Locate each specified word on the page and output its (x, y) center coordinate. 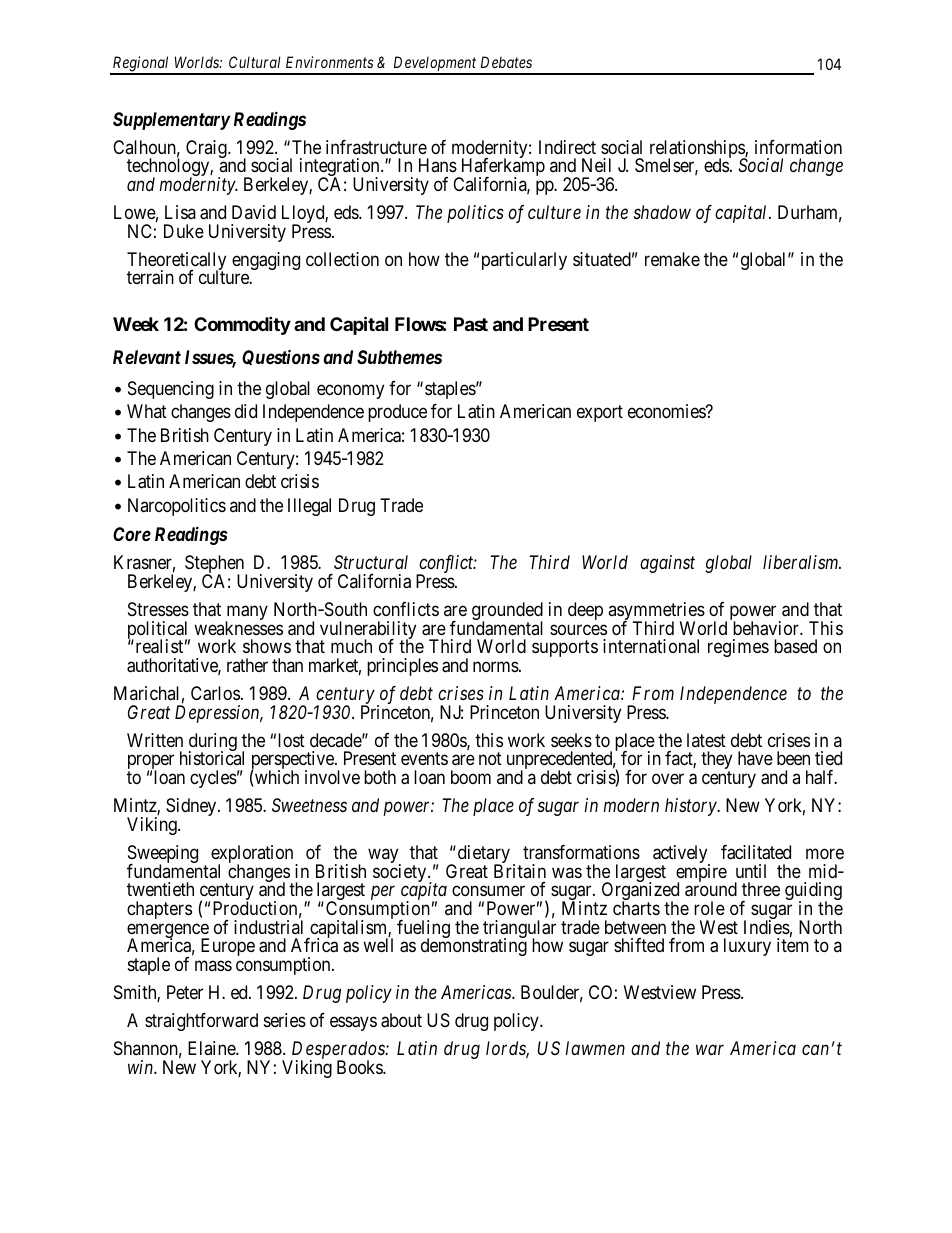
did (246, 411)
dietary (482, 855)
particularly (524, 261)
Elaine (212, 1048)
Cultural (255, 62)
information (798, 147)
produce (397, 413)
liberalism (802, 562)
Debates (506, 62)
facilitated (756, 852)
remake (672, 259)
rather (247, 665)
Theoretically (176, 262)
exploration (253, 855)
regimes (738, 648)
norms (496, 666)
